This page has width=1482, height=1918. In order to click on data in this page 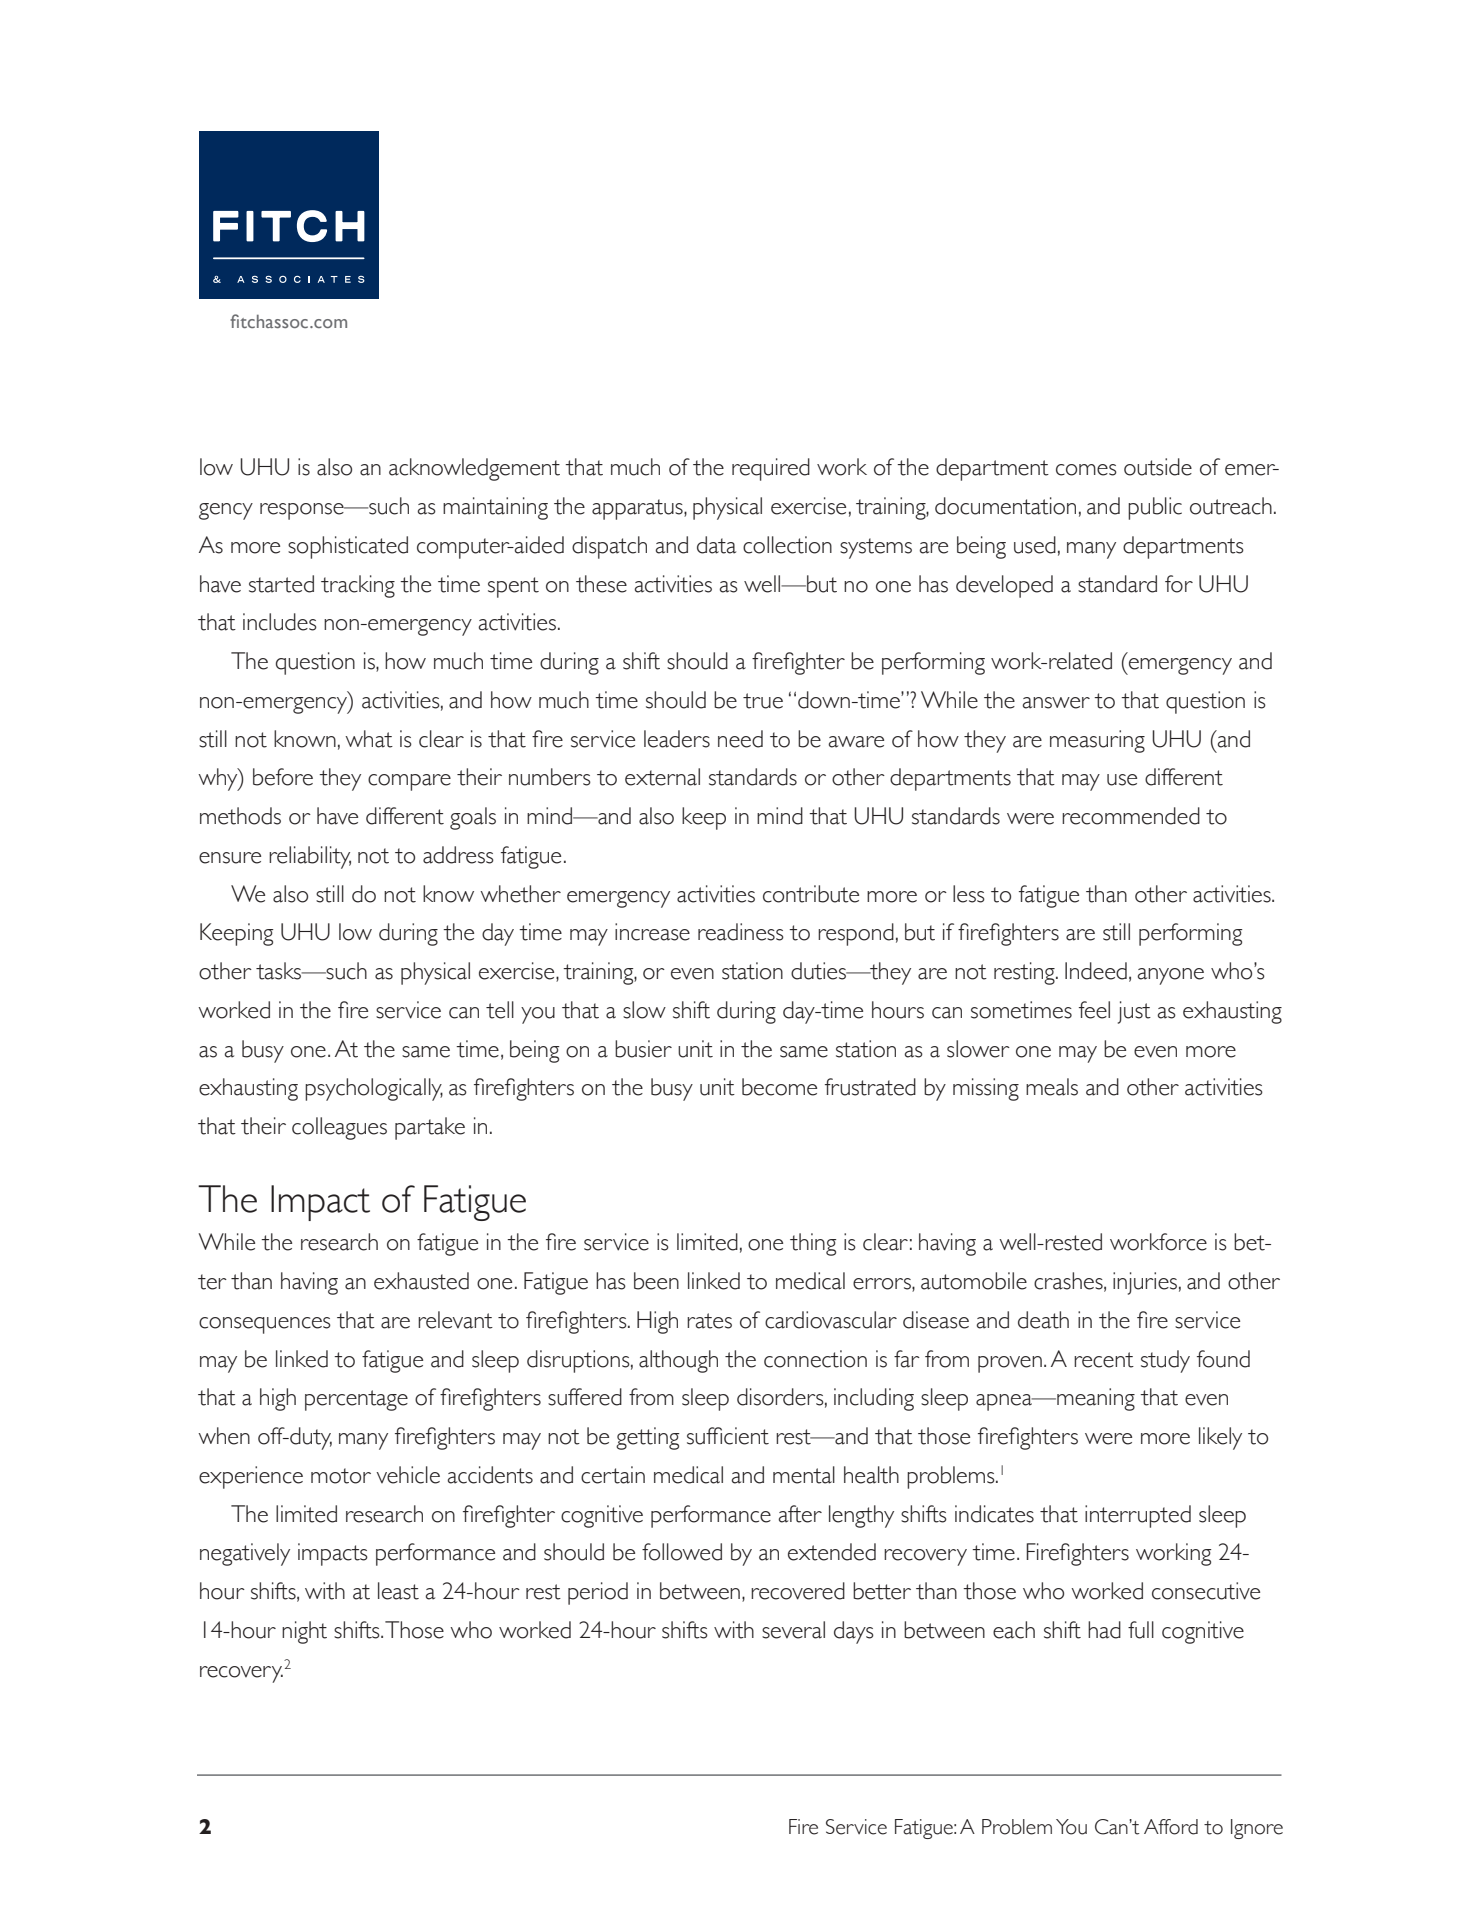, I will do `click(716, 545)`.
